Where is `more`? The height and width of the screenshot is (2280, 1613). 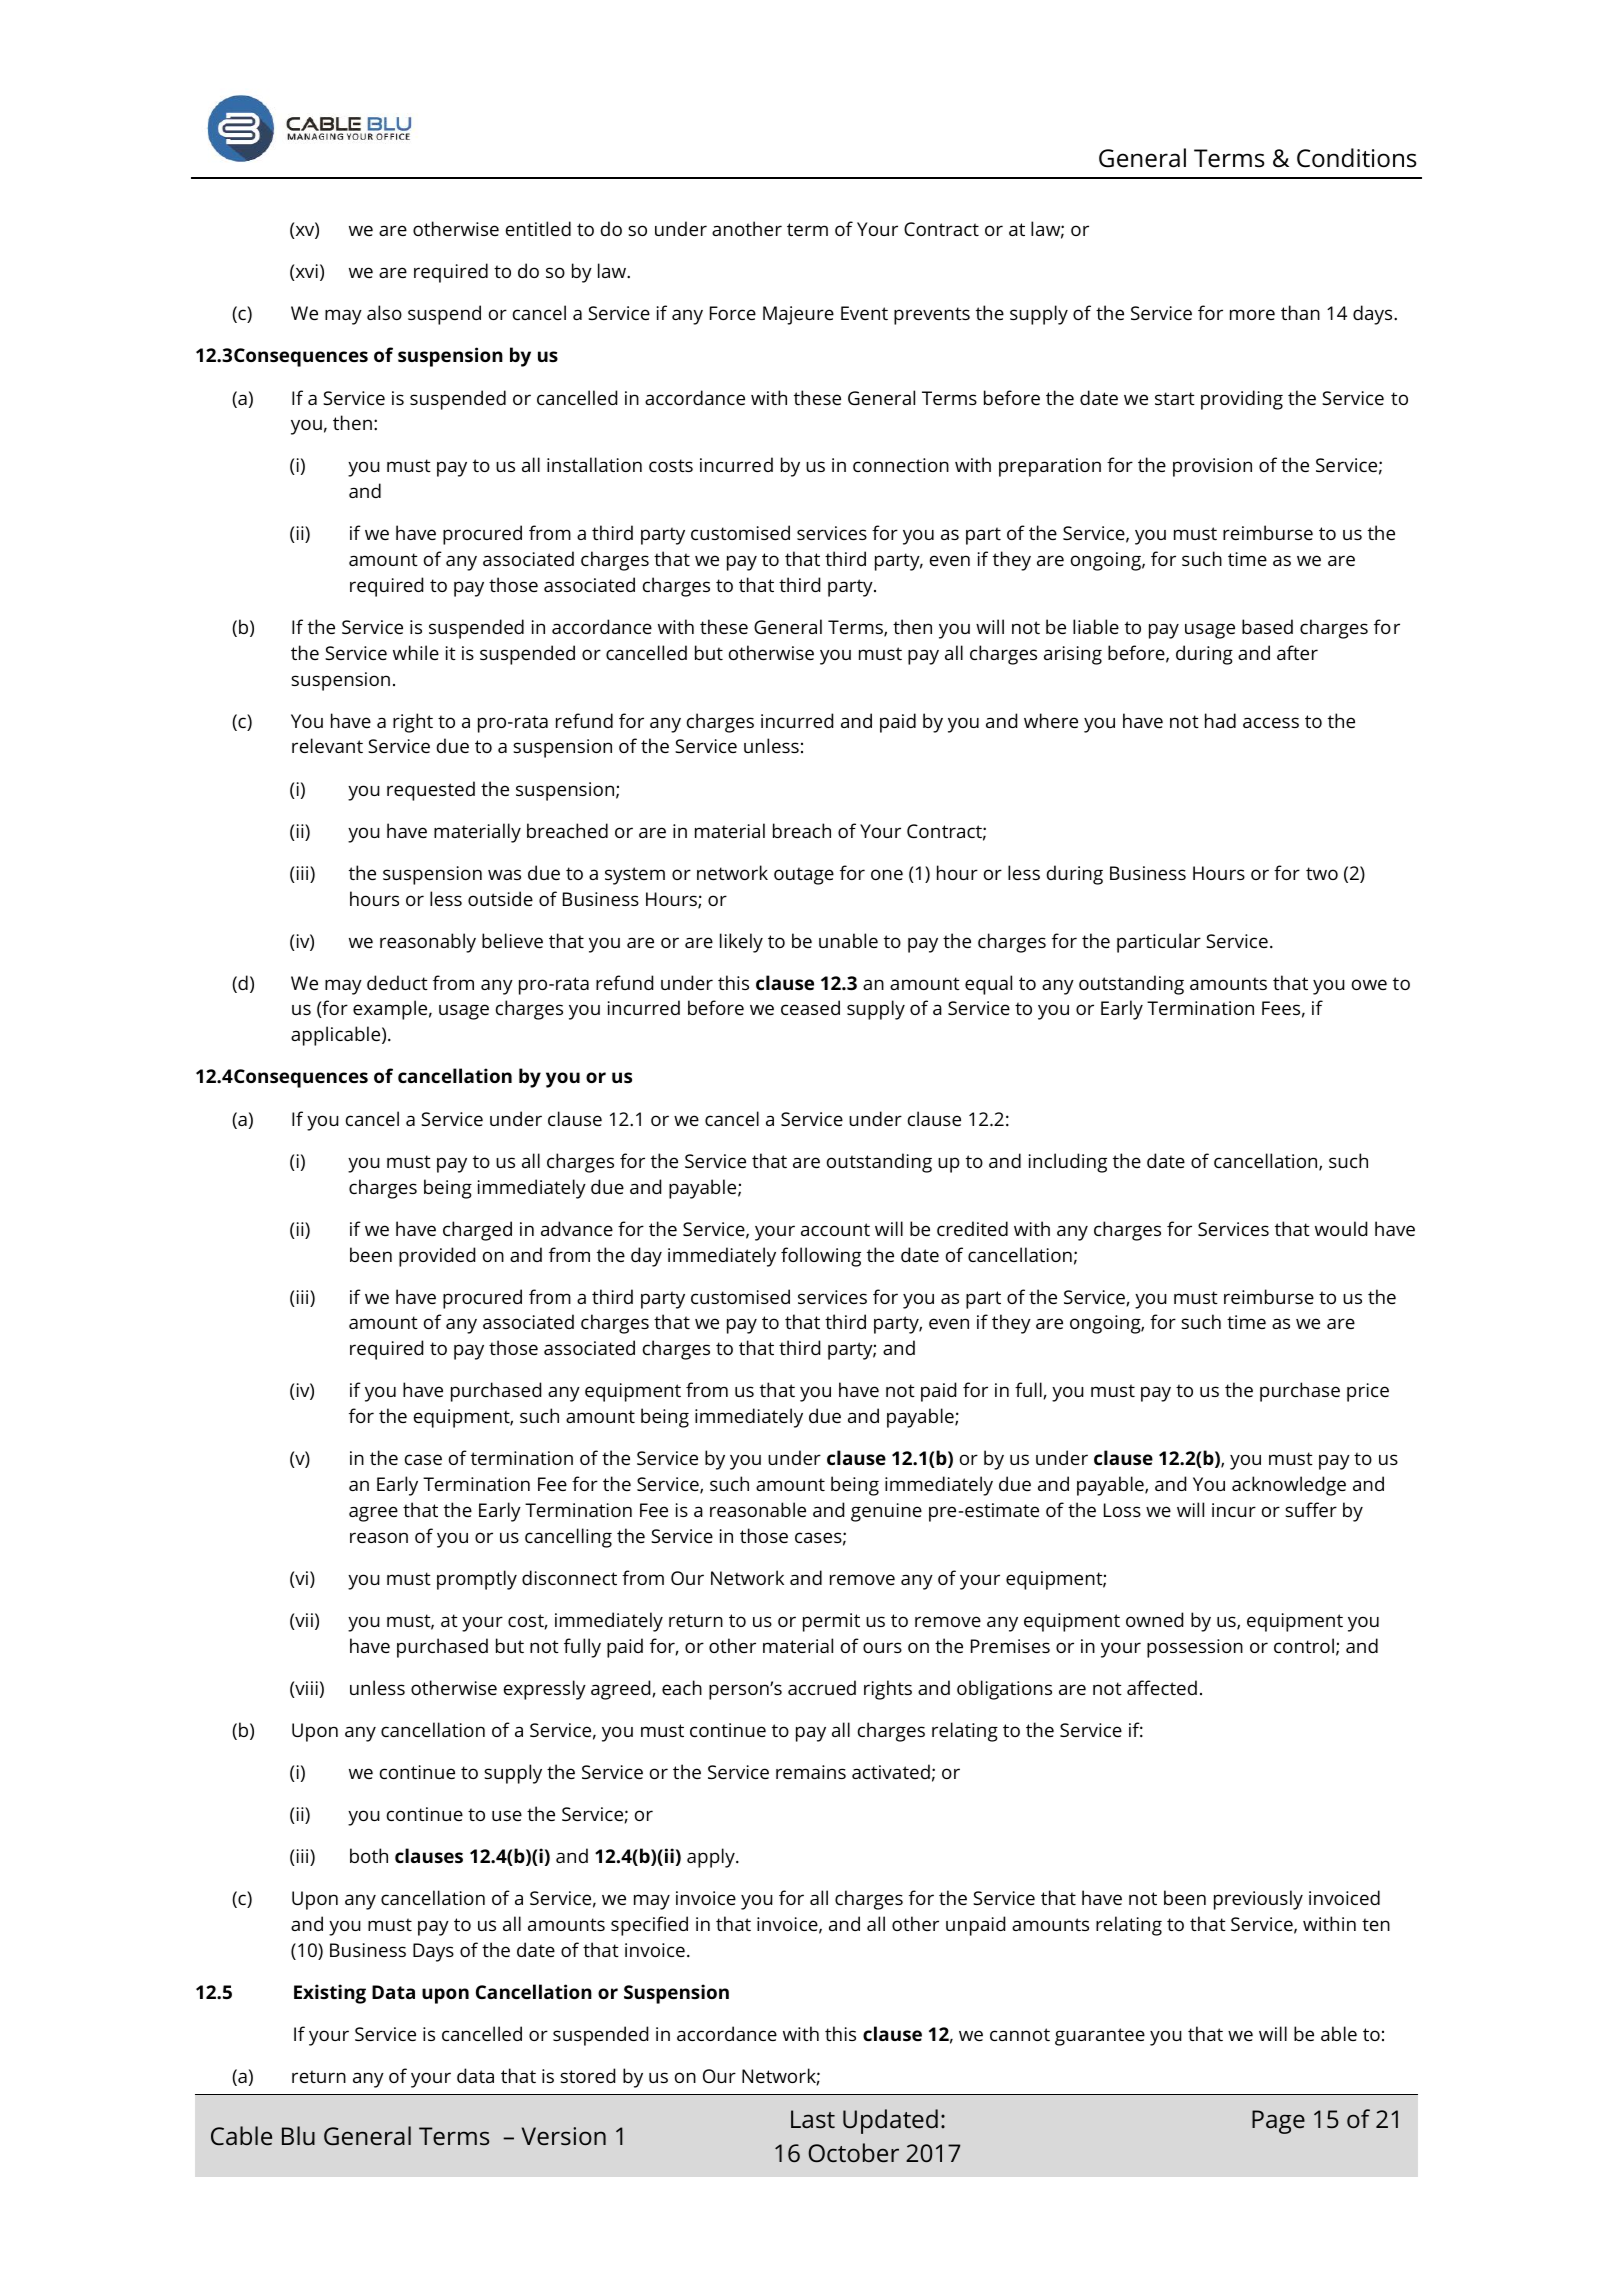
more is located at coordinates (1252, 314).
